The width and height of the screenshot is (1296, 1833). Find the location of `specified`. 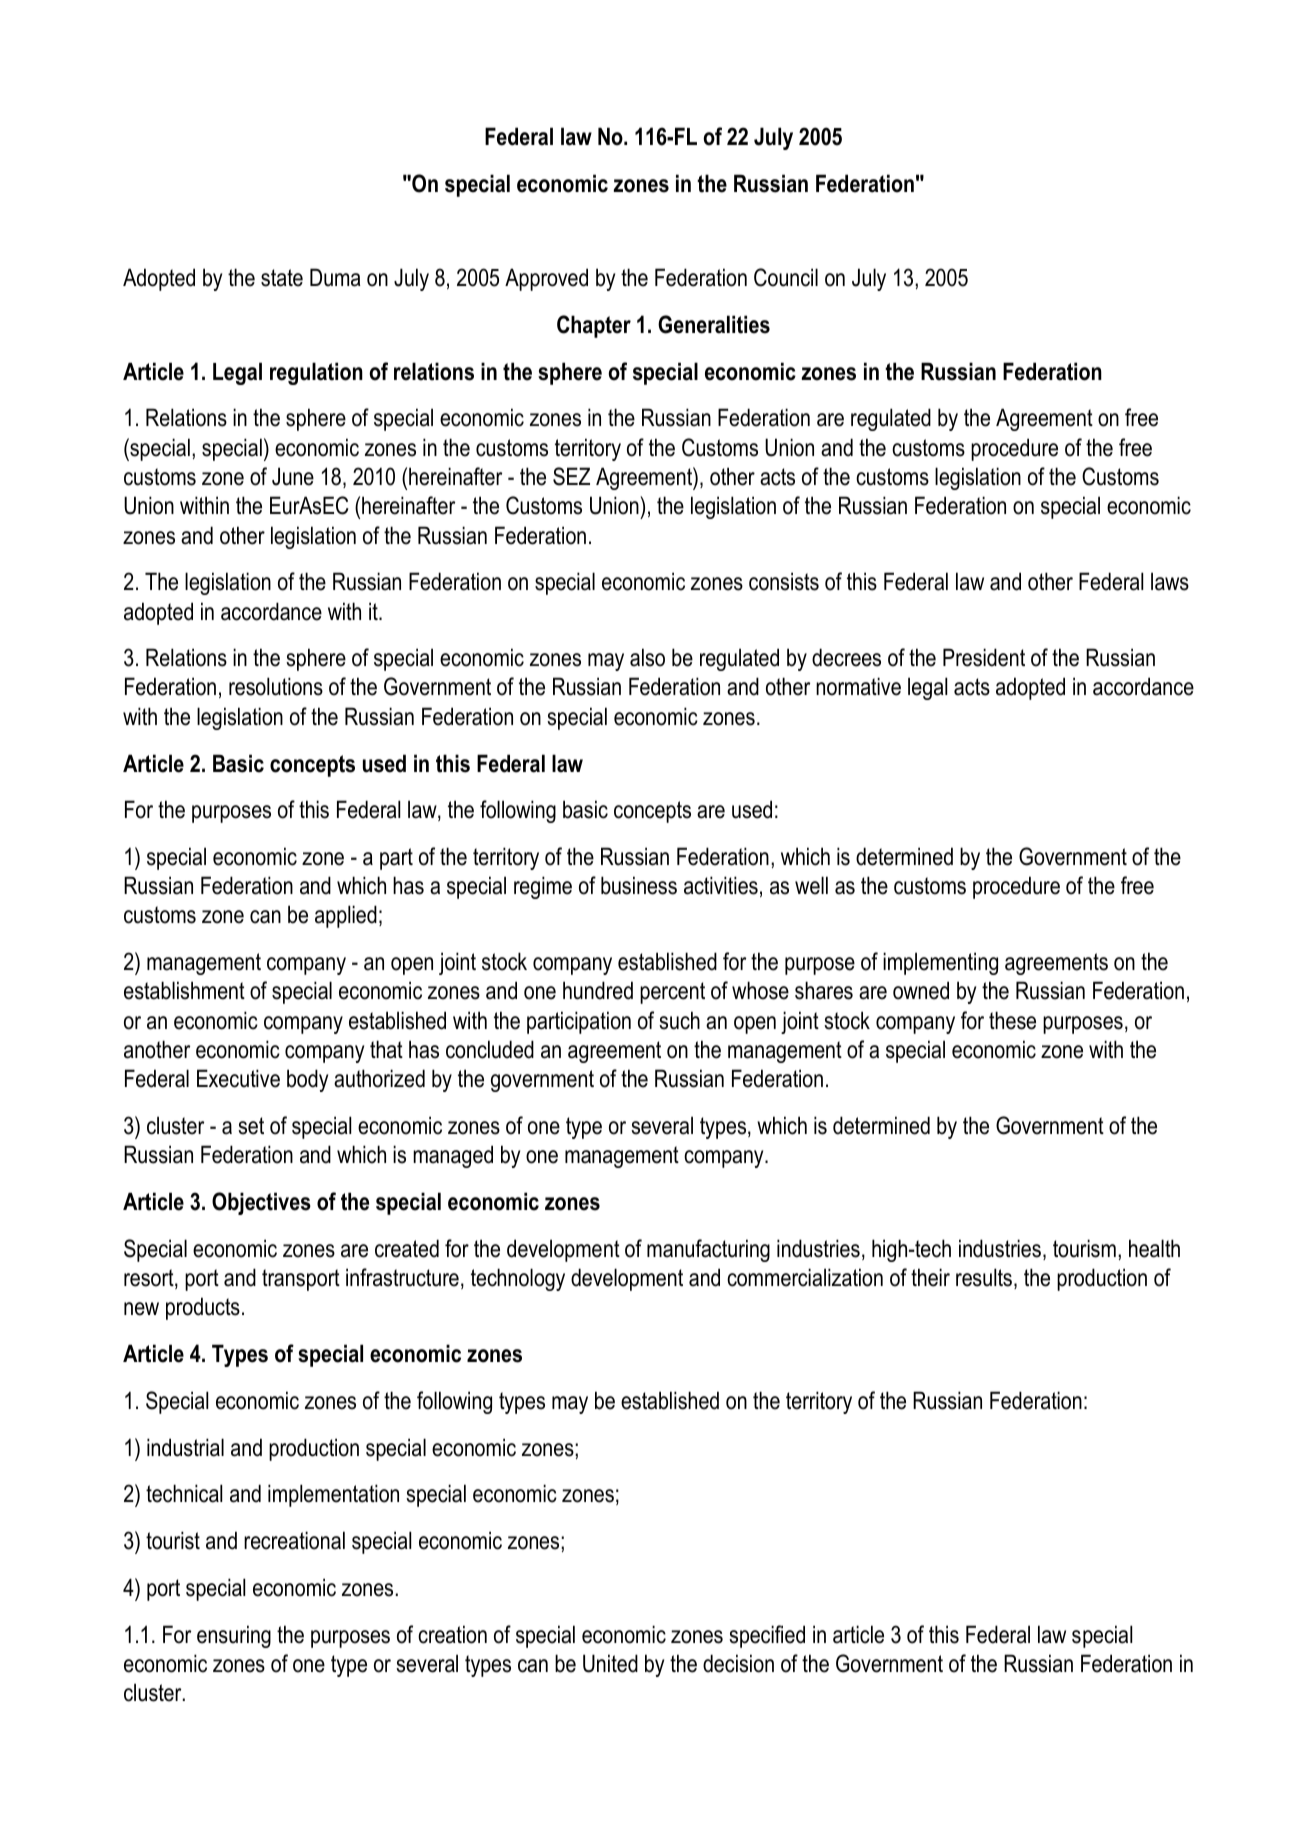

specified is located at coordinates (767, 1636).
